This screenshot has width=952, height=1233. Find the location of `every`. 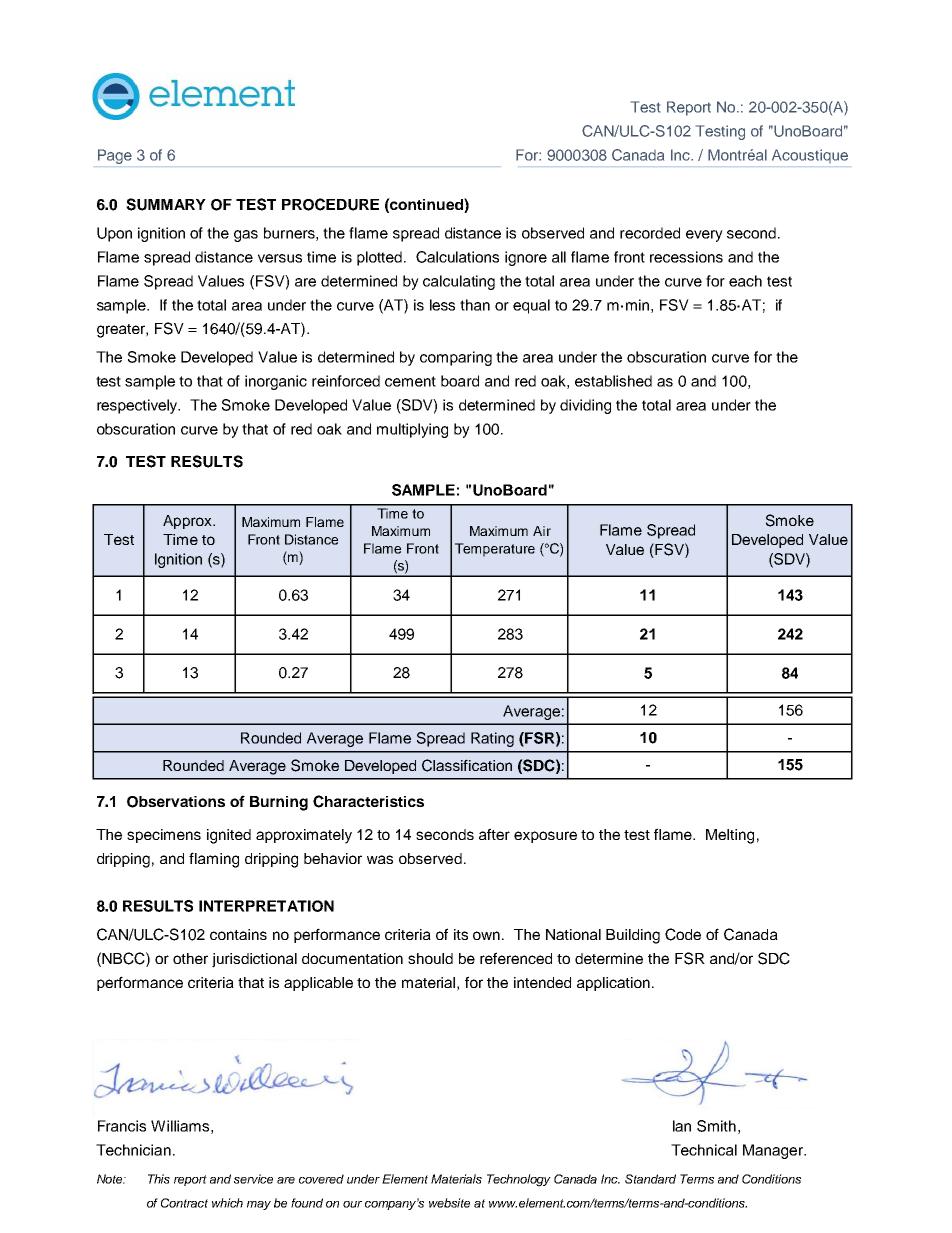

every is located at coordinates (704, 236).
